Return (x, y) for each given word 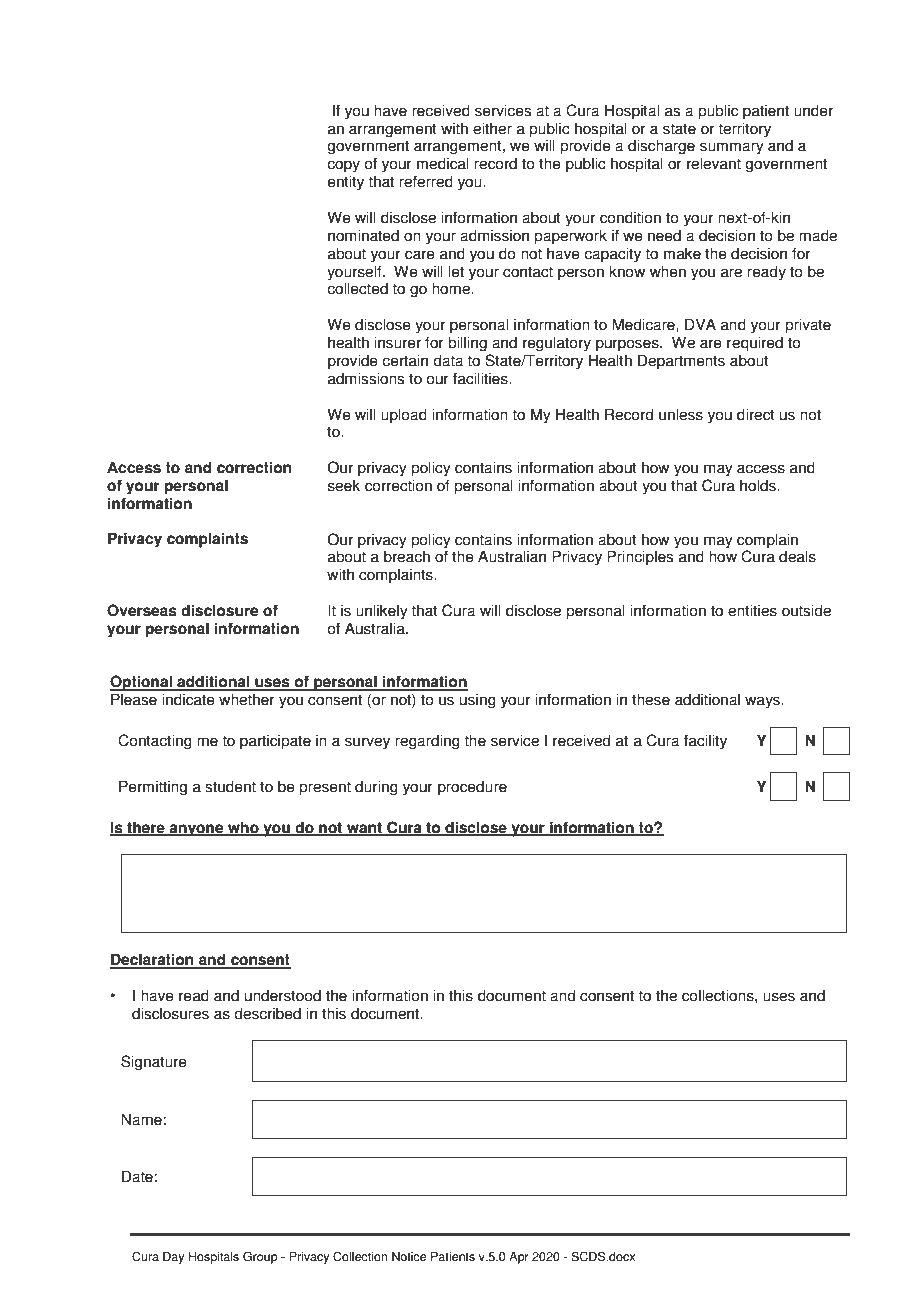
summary (732, 148)
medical (443, 163)
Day (173, 1258)
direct (756, 414)
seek (344, 485)
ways (763, 702)
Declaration (153, 960)
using (478, 701)
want (364, 828)
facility (705, 742)
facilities (481, 378)
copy (343, 166)
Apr (519, 1258)
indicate (188, 699)
